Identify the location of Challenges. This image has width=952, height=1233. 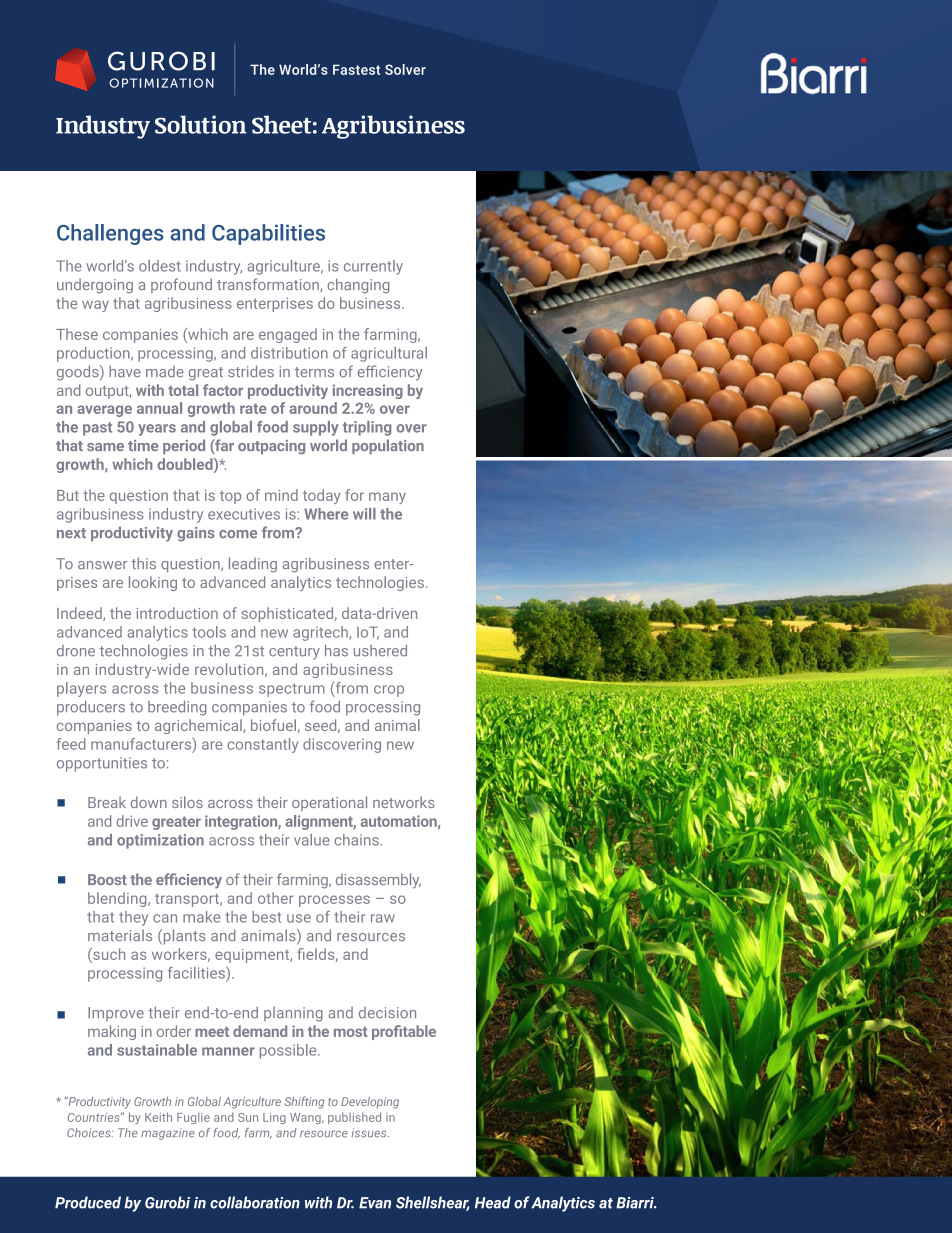
(110, 234).
